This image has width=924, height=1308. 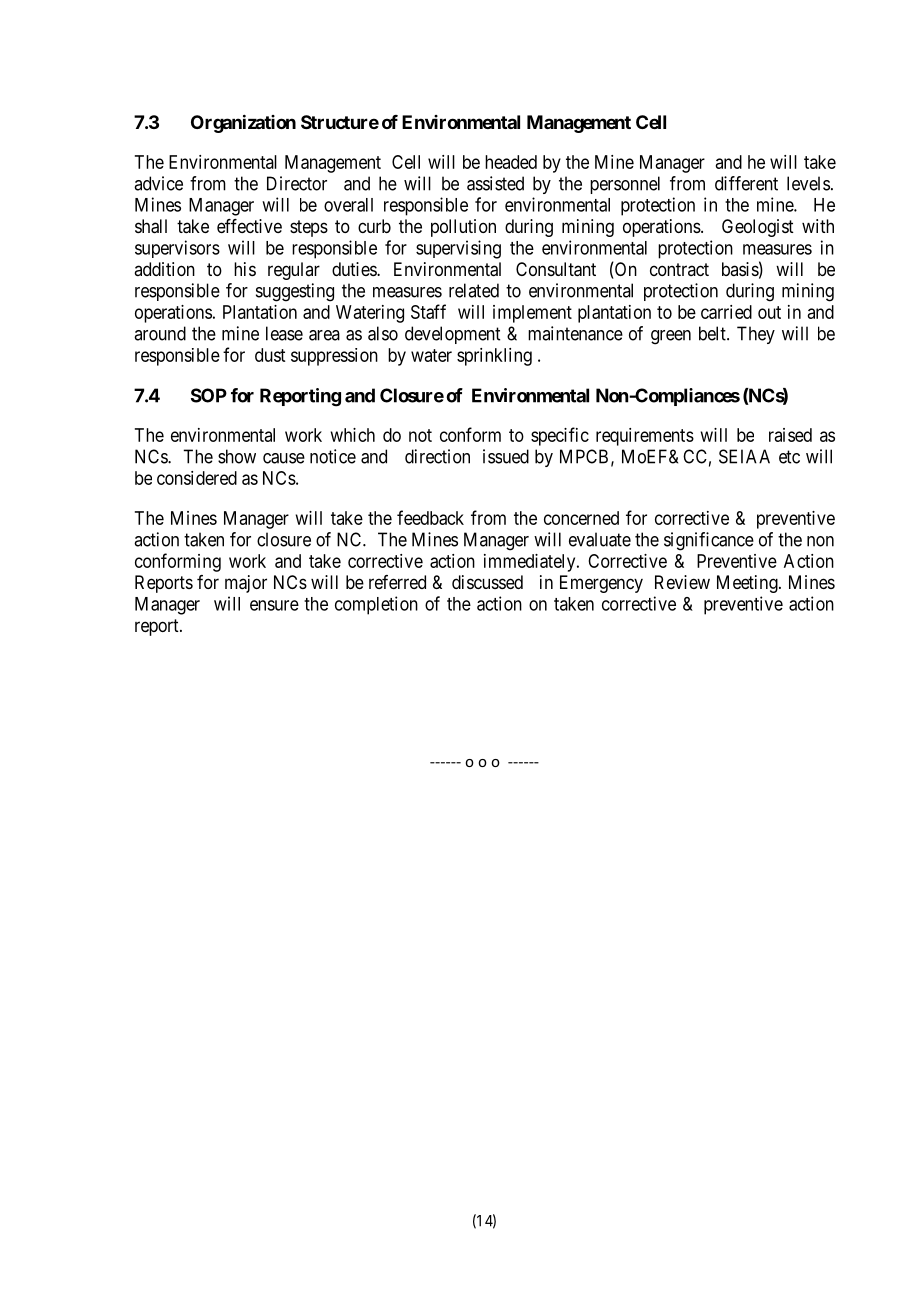 I want to click on different, so click(x=746, y=183).
